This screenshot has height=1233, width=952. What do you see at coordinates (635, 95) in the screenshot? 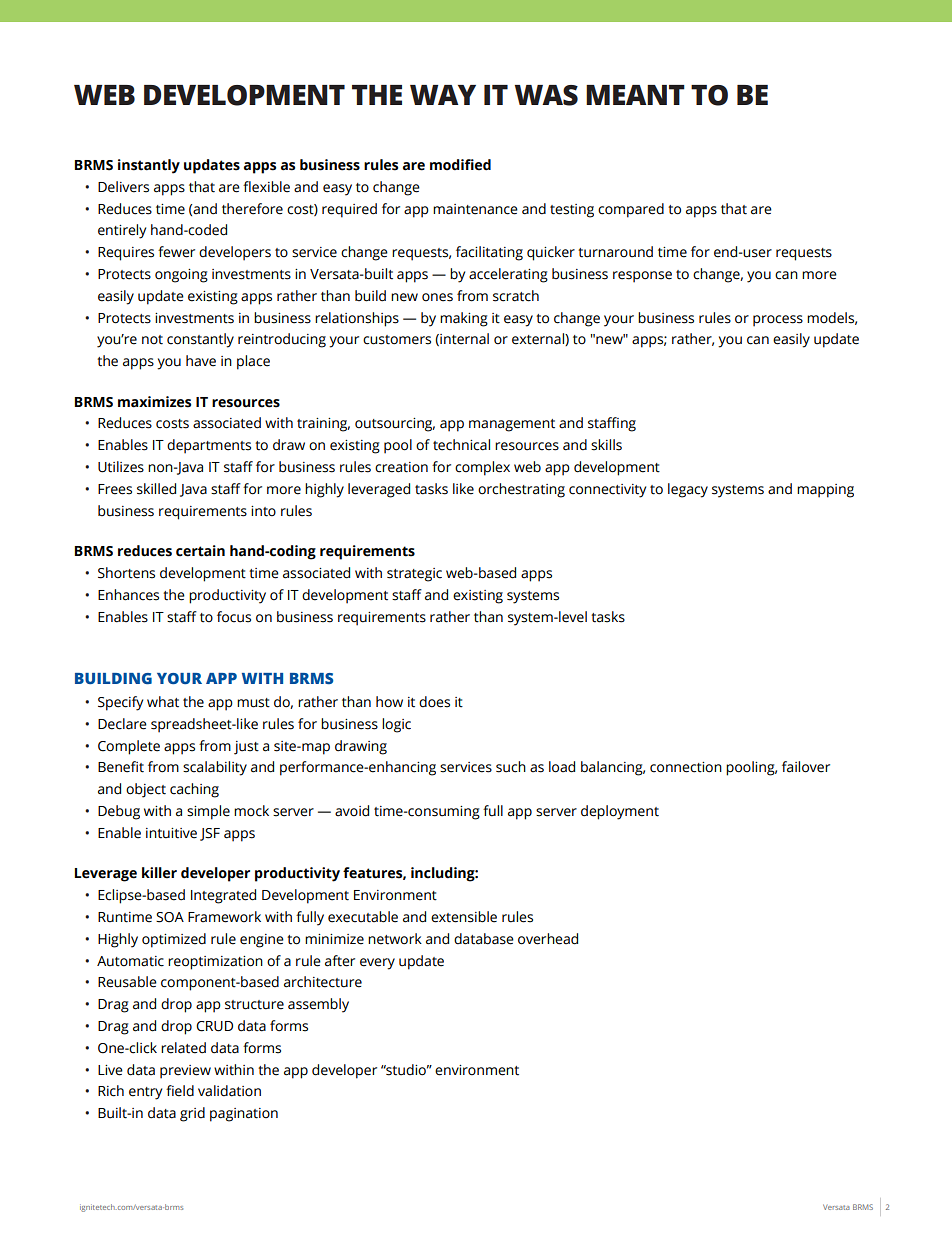
I see `MEANT` at bounding box center [635, 95].
